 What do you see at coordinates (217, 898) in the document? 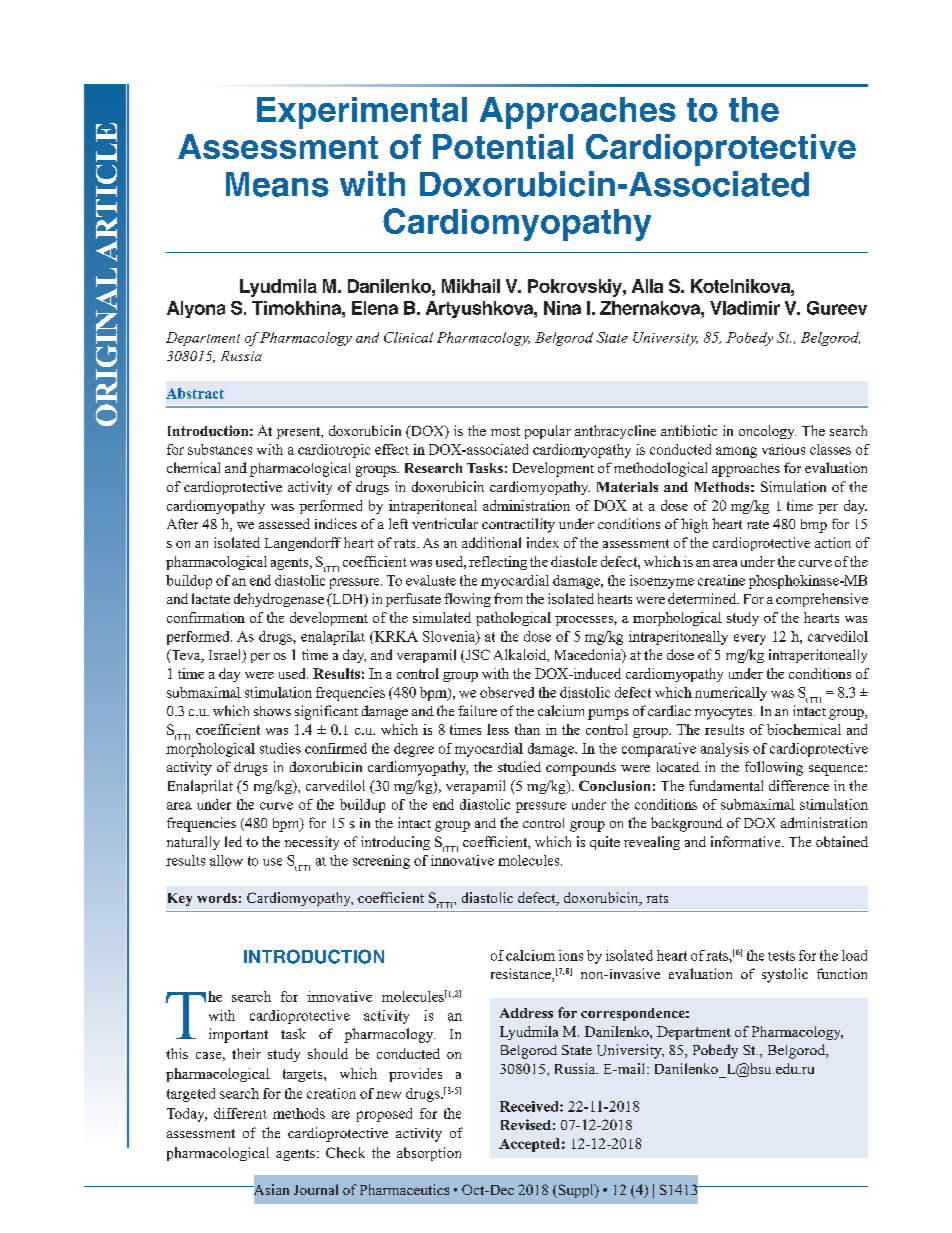
I see `words` at bounding box center [217, 898].
